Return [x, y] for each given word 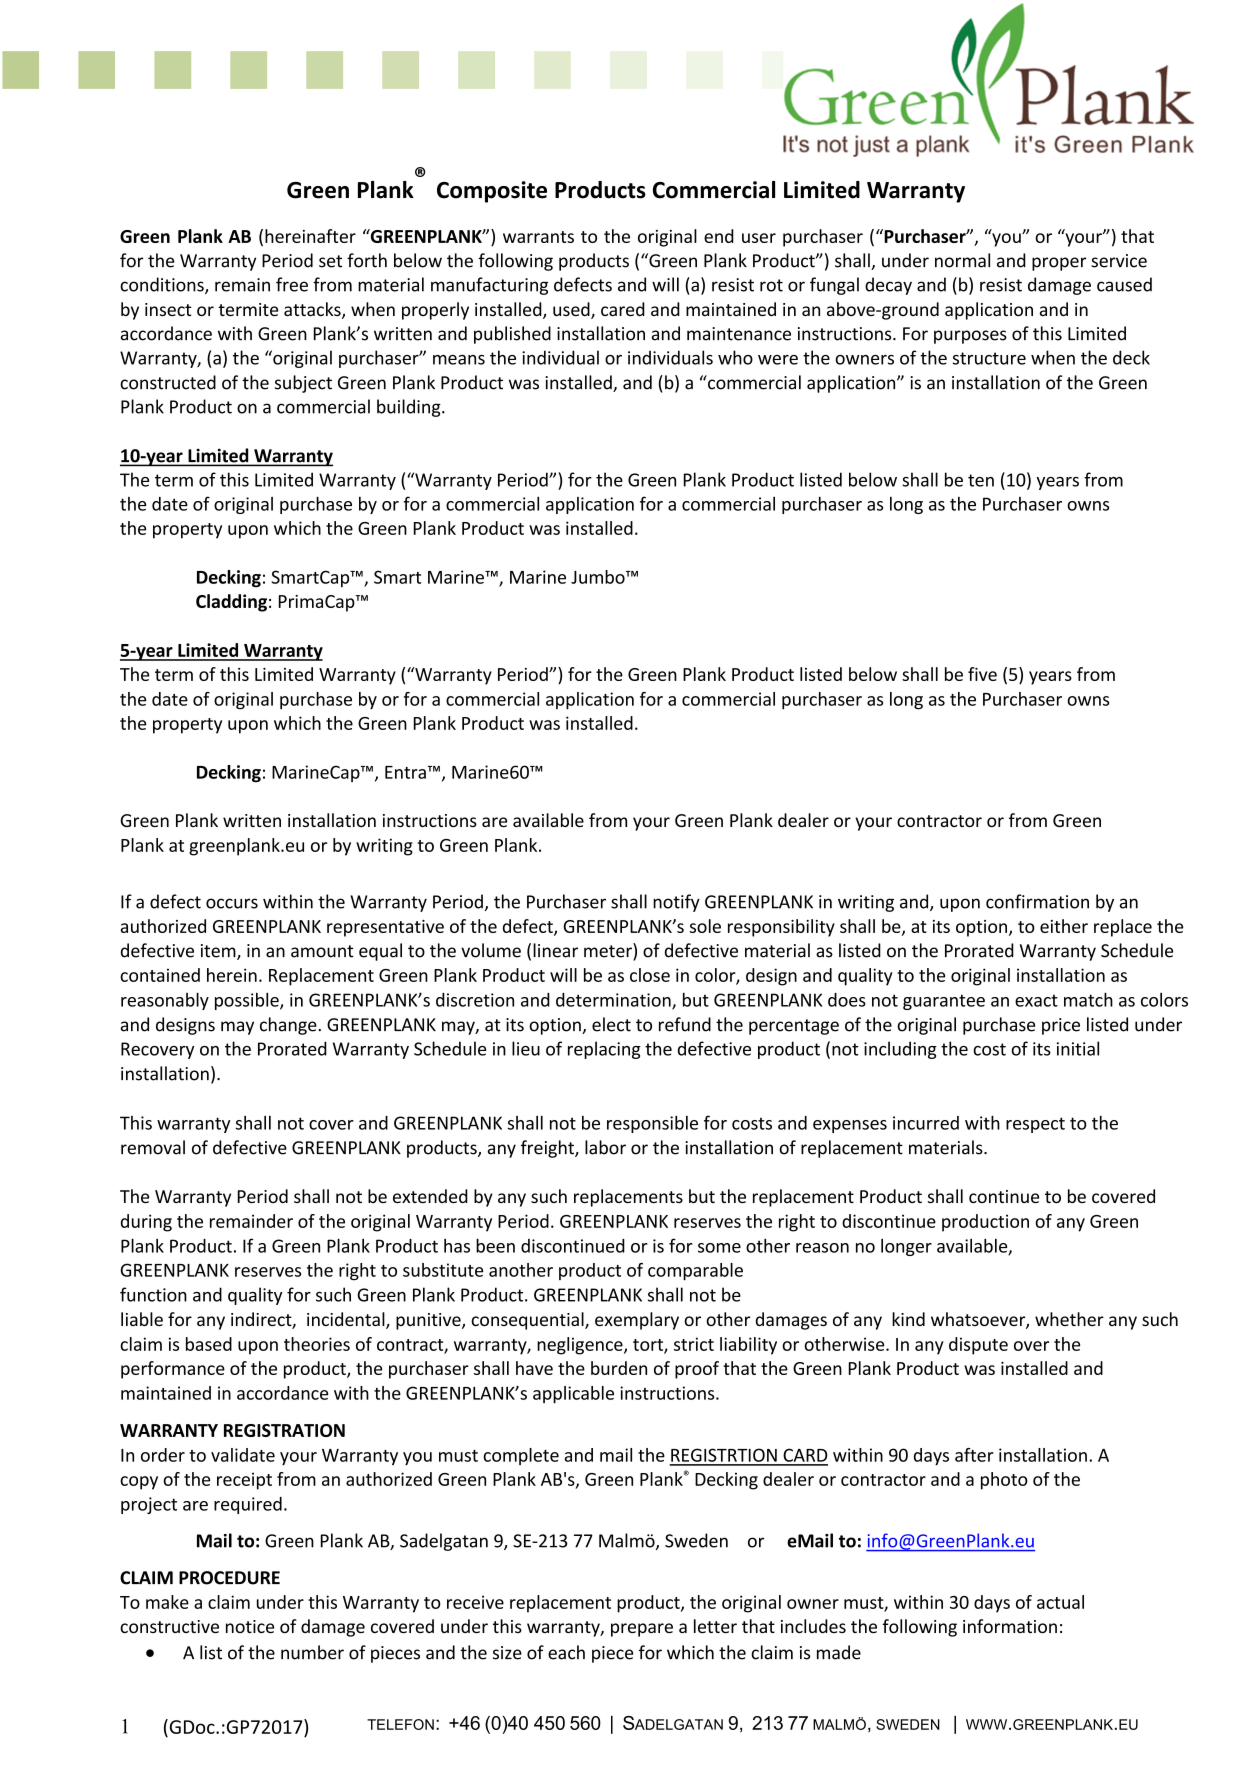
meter [609, 951]
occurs [232, 903]
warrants [538, 237]
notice [250, 1626]
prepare [642, 1630]
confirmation [1037, 901]
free [292, 284]
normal [962, 260]
